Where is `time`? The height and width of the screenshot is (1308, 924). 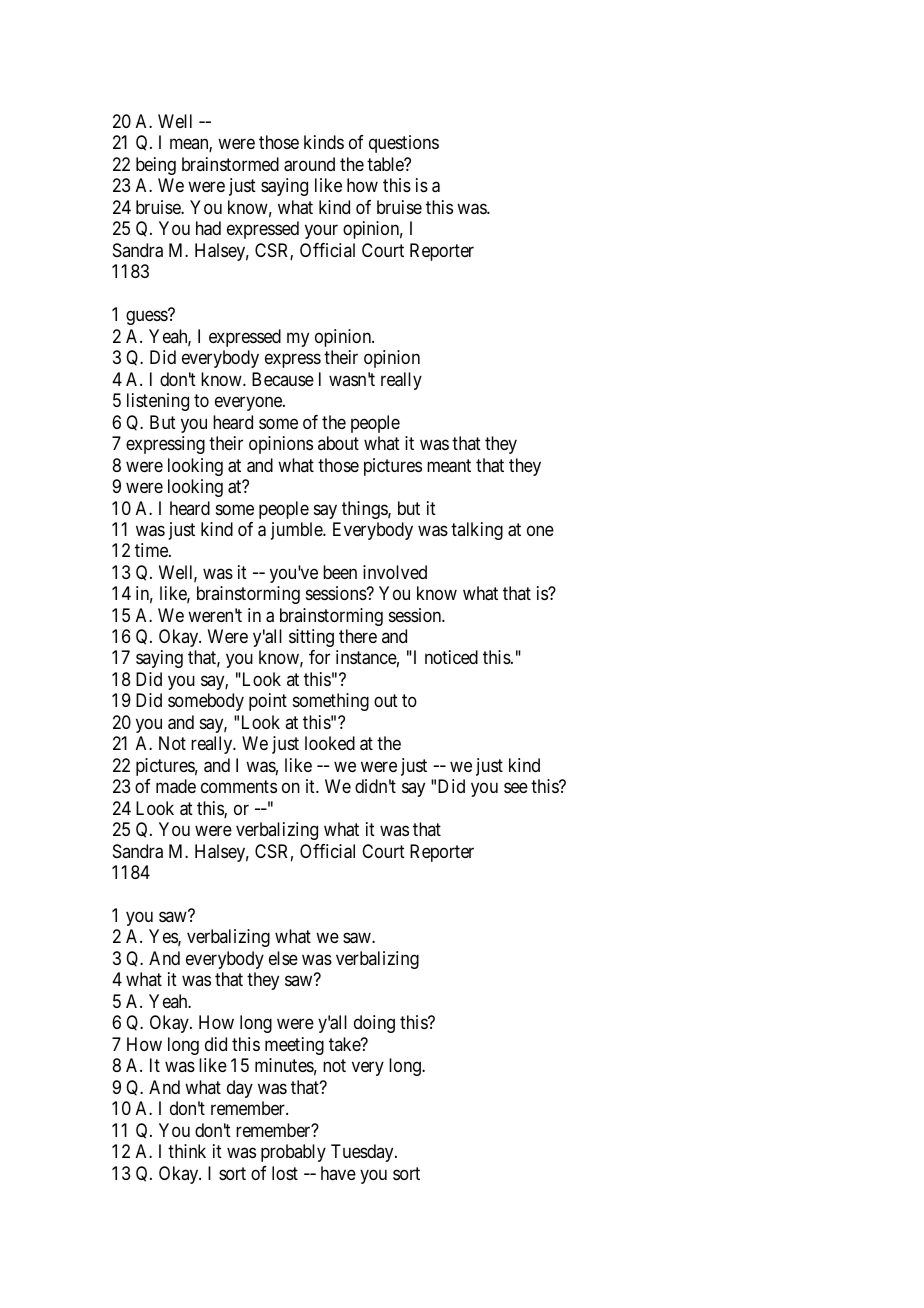 time is located at coordinates (152, 550).
